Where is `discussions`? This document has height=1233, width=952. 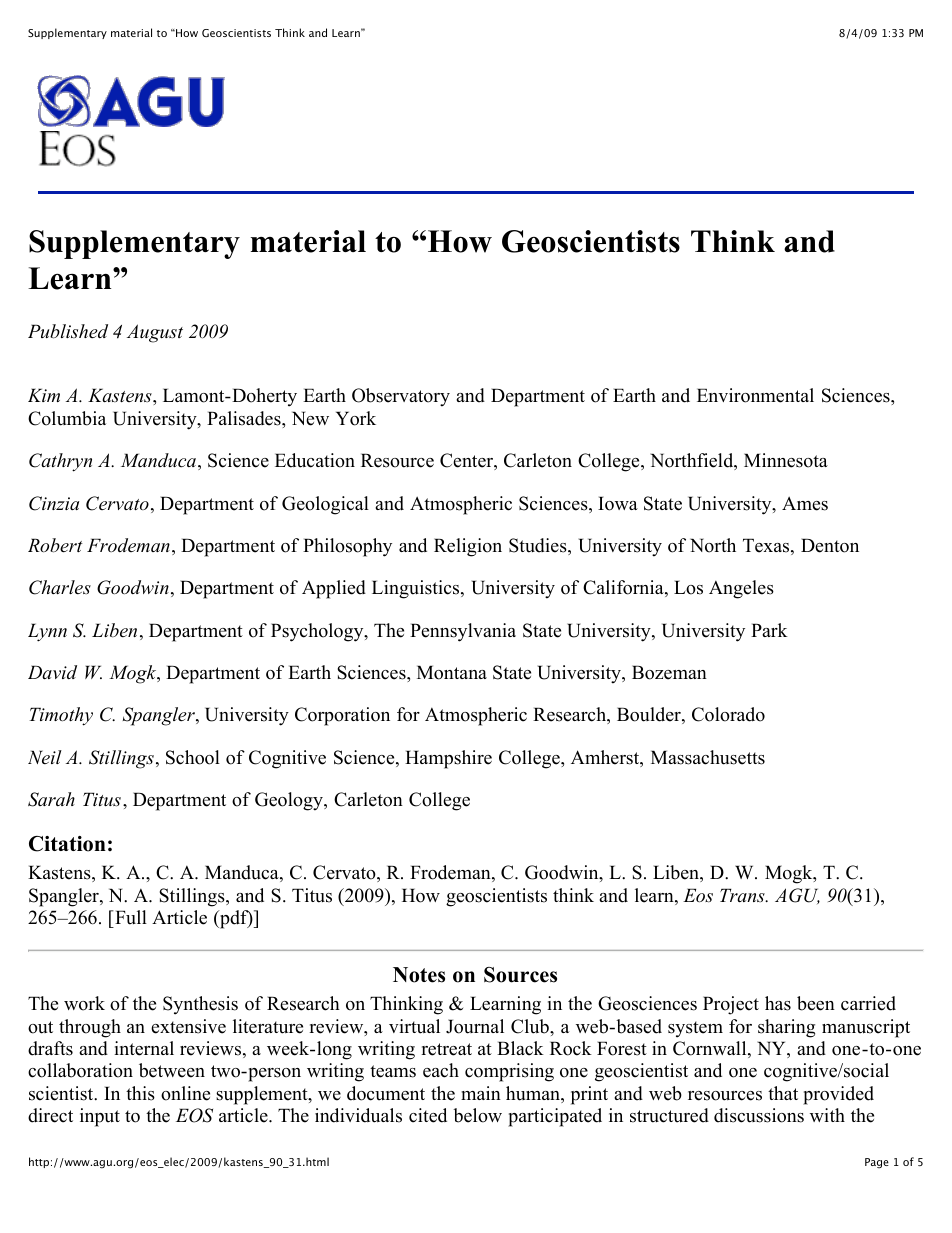
discussions is located at coordinates (759, 1115).
